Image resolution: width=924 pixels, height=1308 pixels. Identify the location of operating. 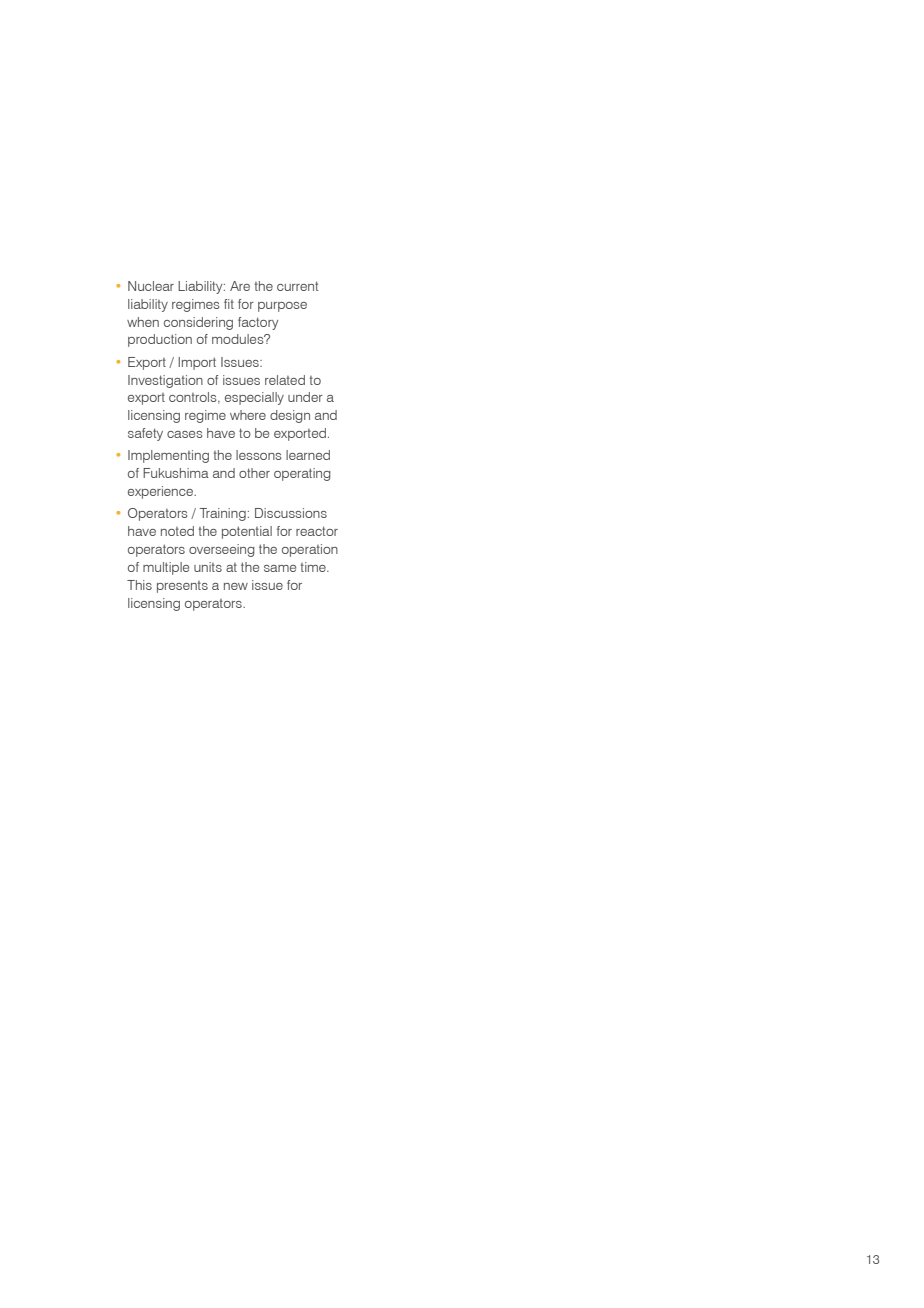
(302, 474).
